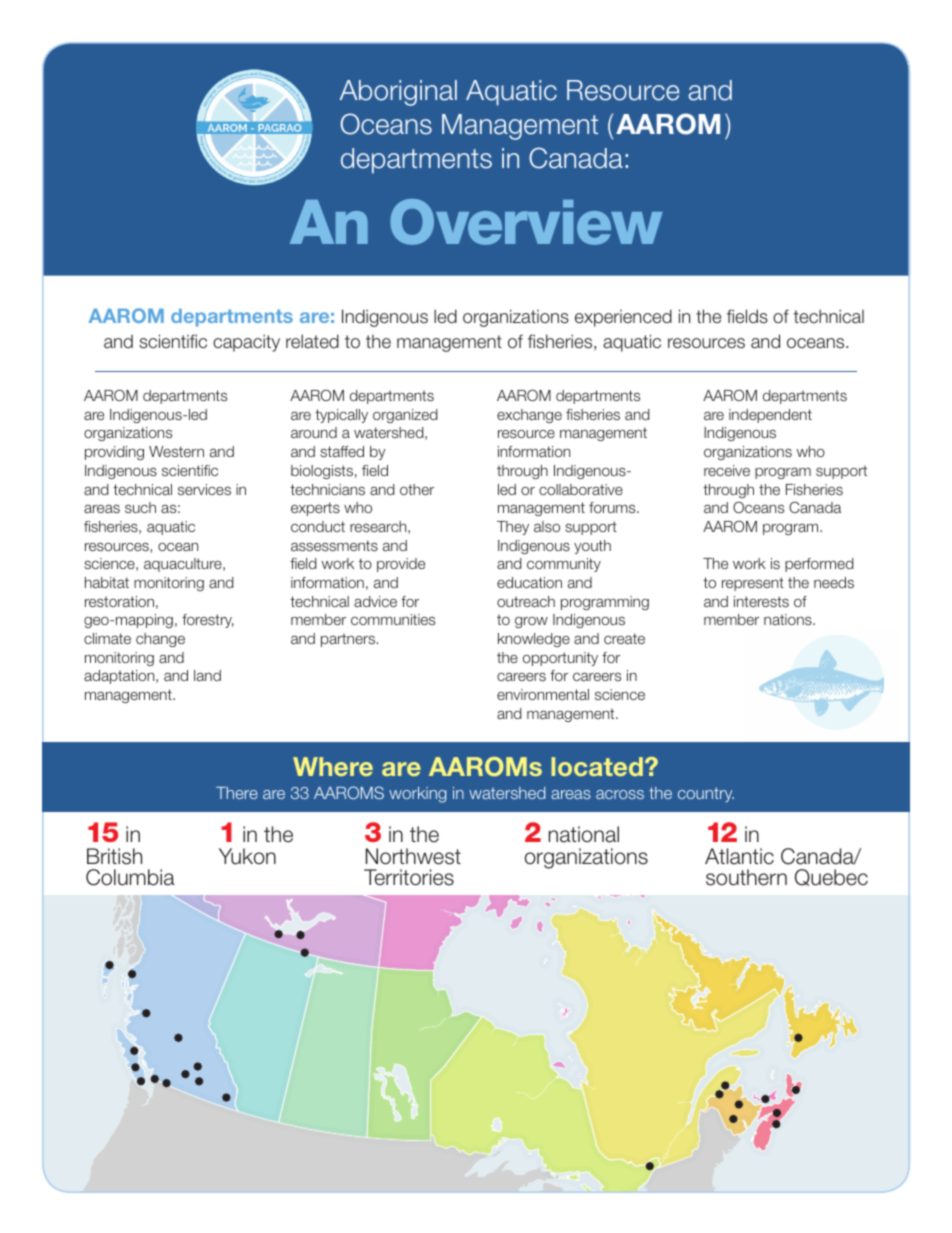  Describe the element at coordinates (417, 489) in the image. I see `other` at that location.
